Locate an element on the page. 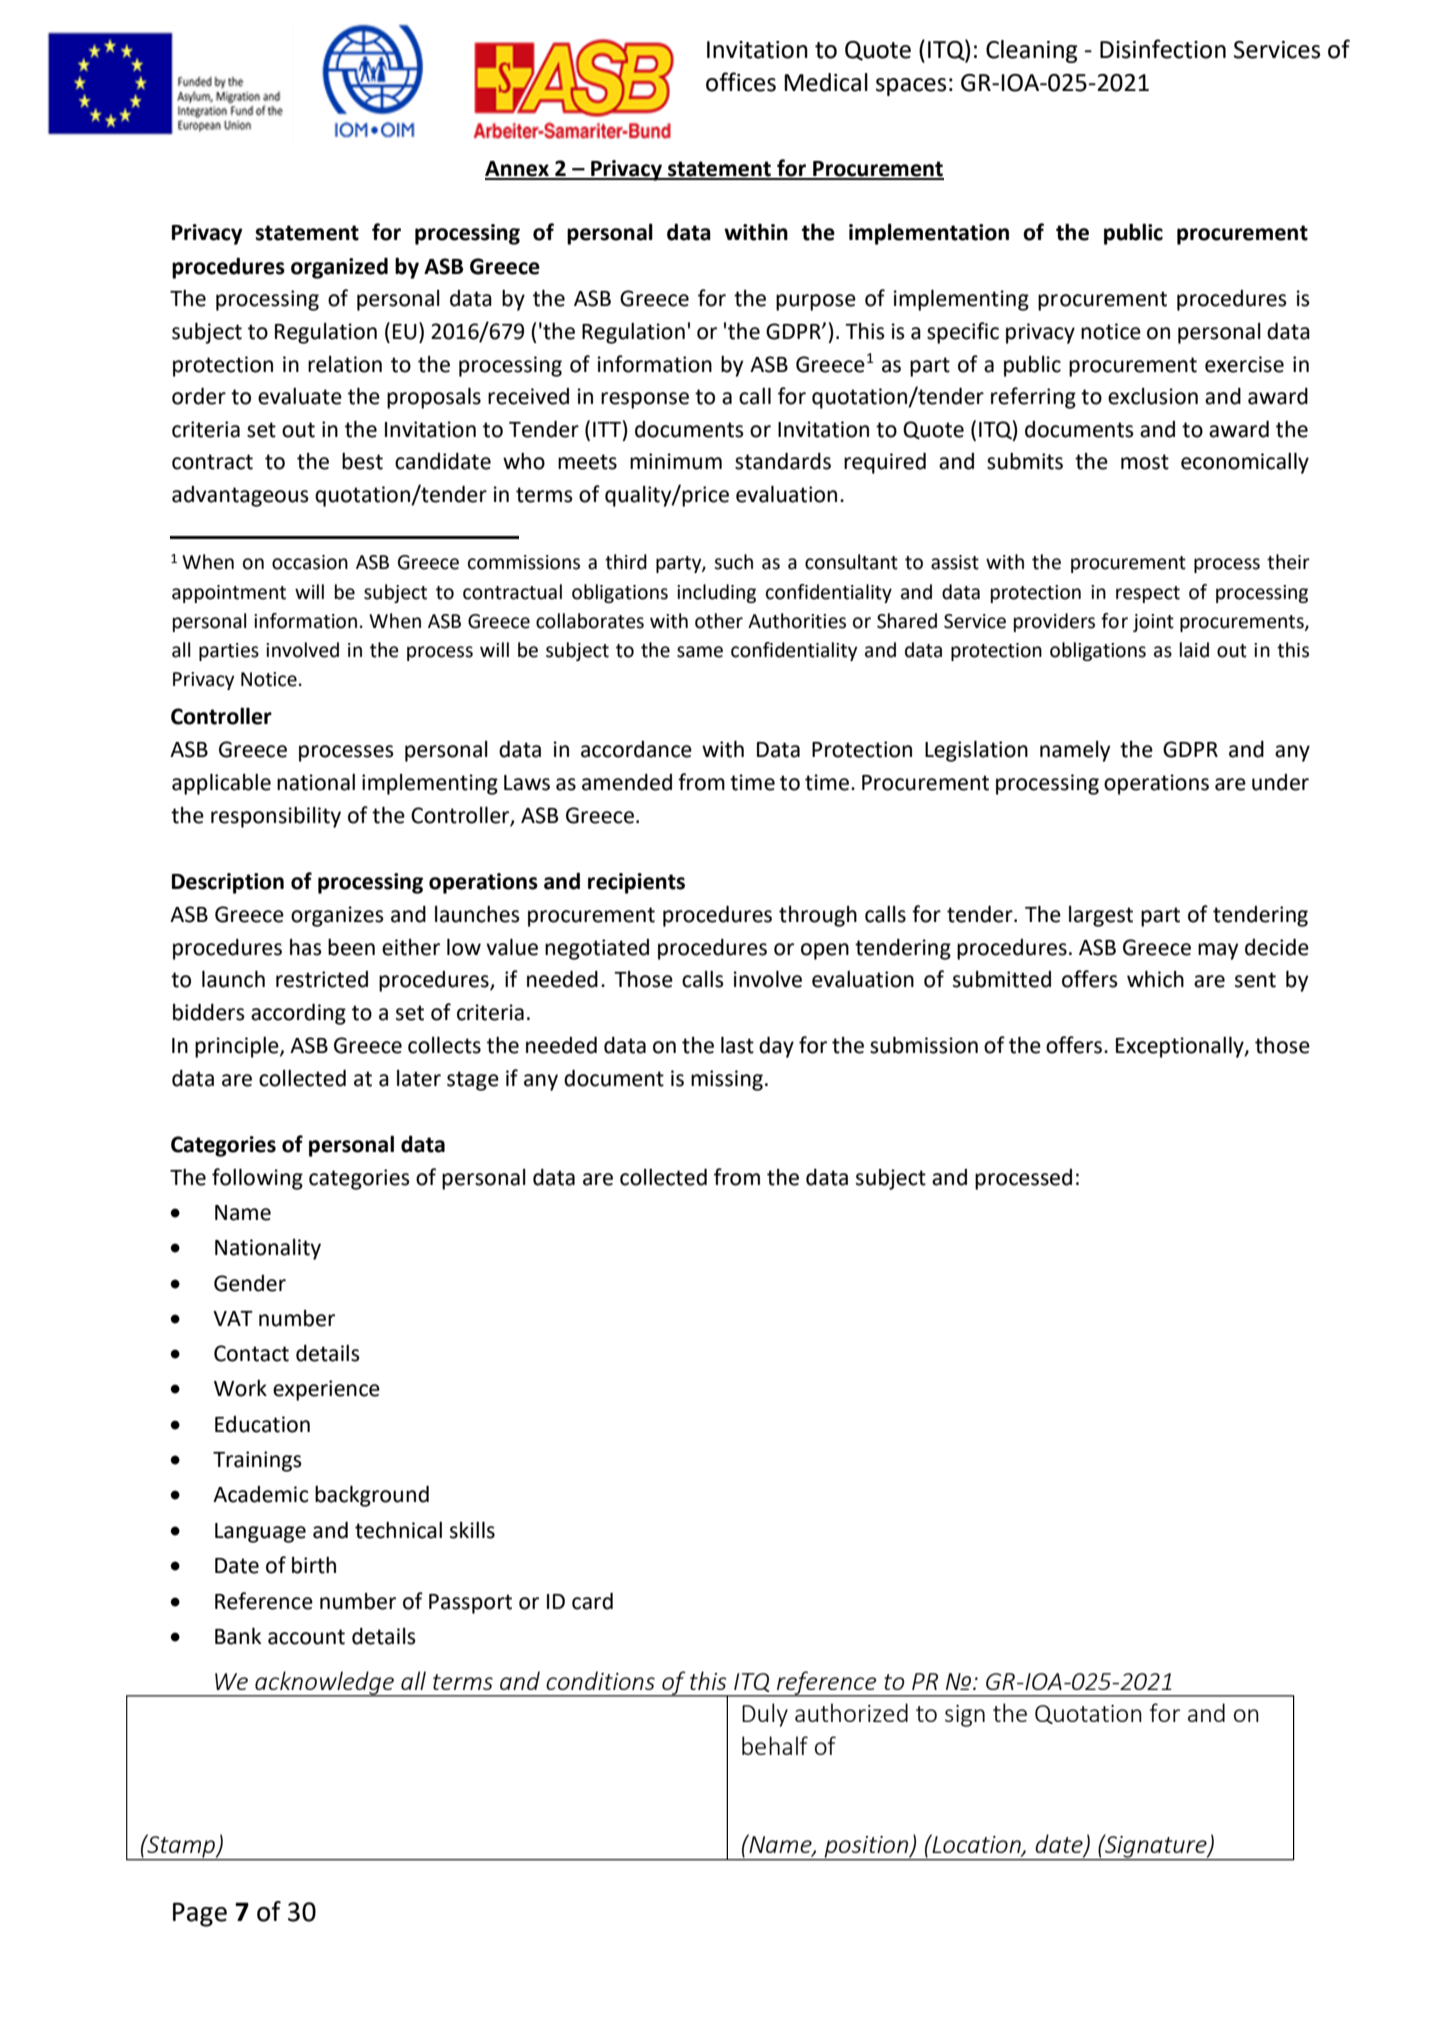  same is located at coordinates (700, 652).
